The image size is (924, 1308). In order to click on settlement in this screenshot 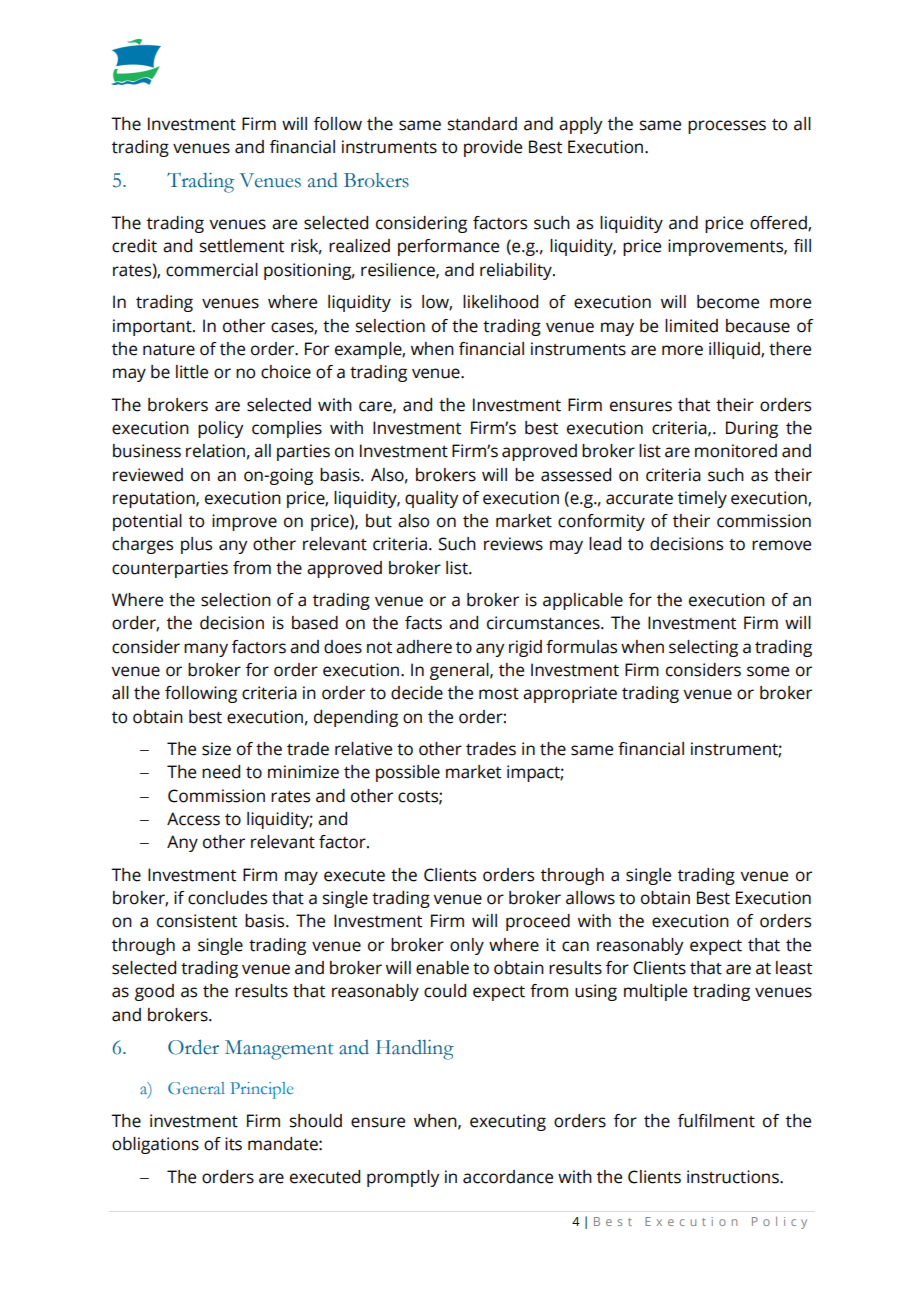, I will do `click(242, 246)`.
